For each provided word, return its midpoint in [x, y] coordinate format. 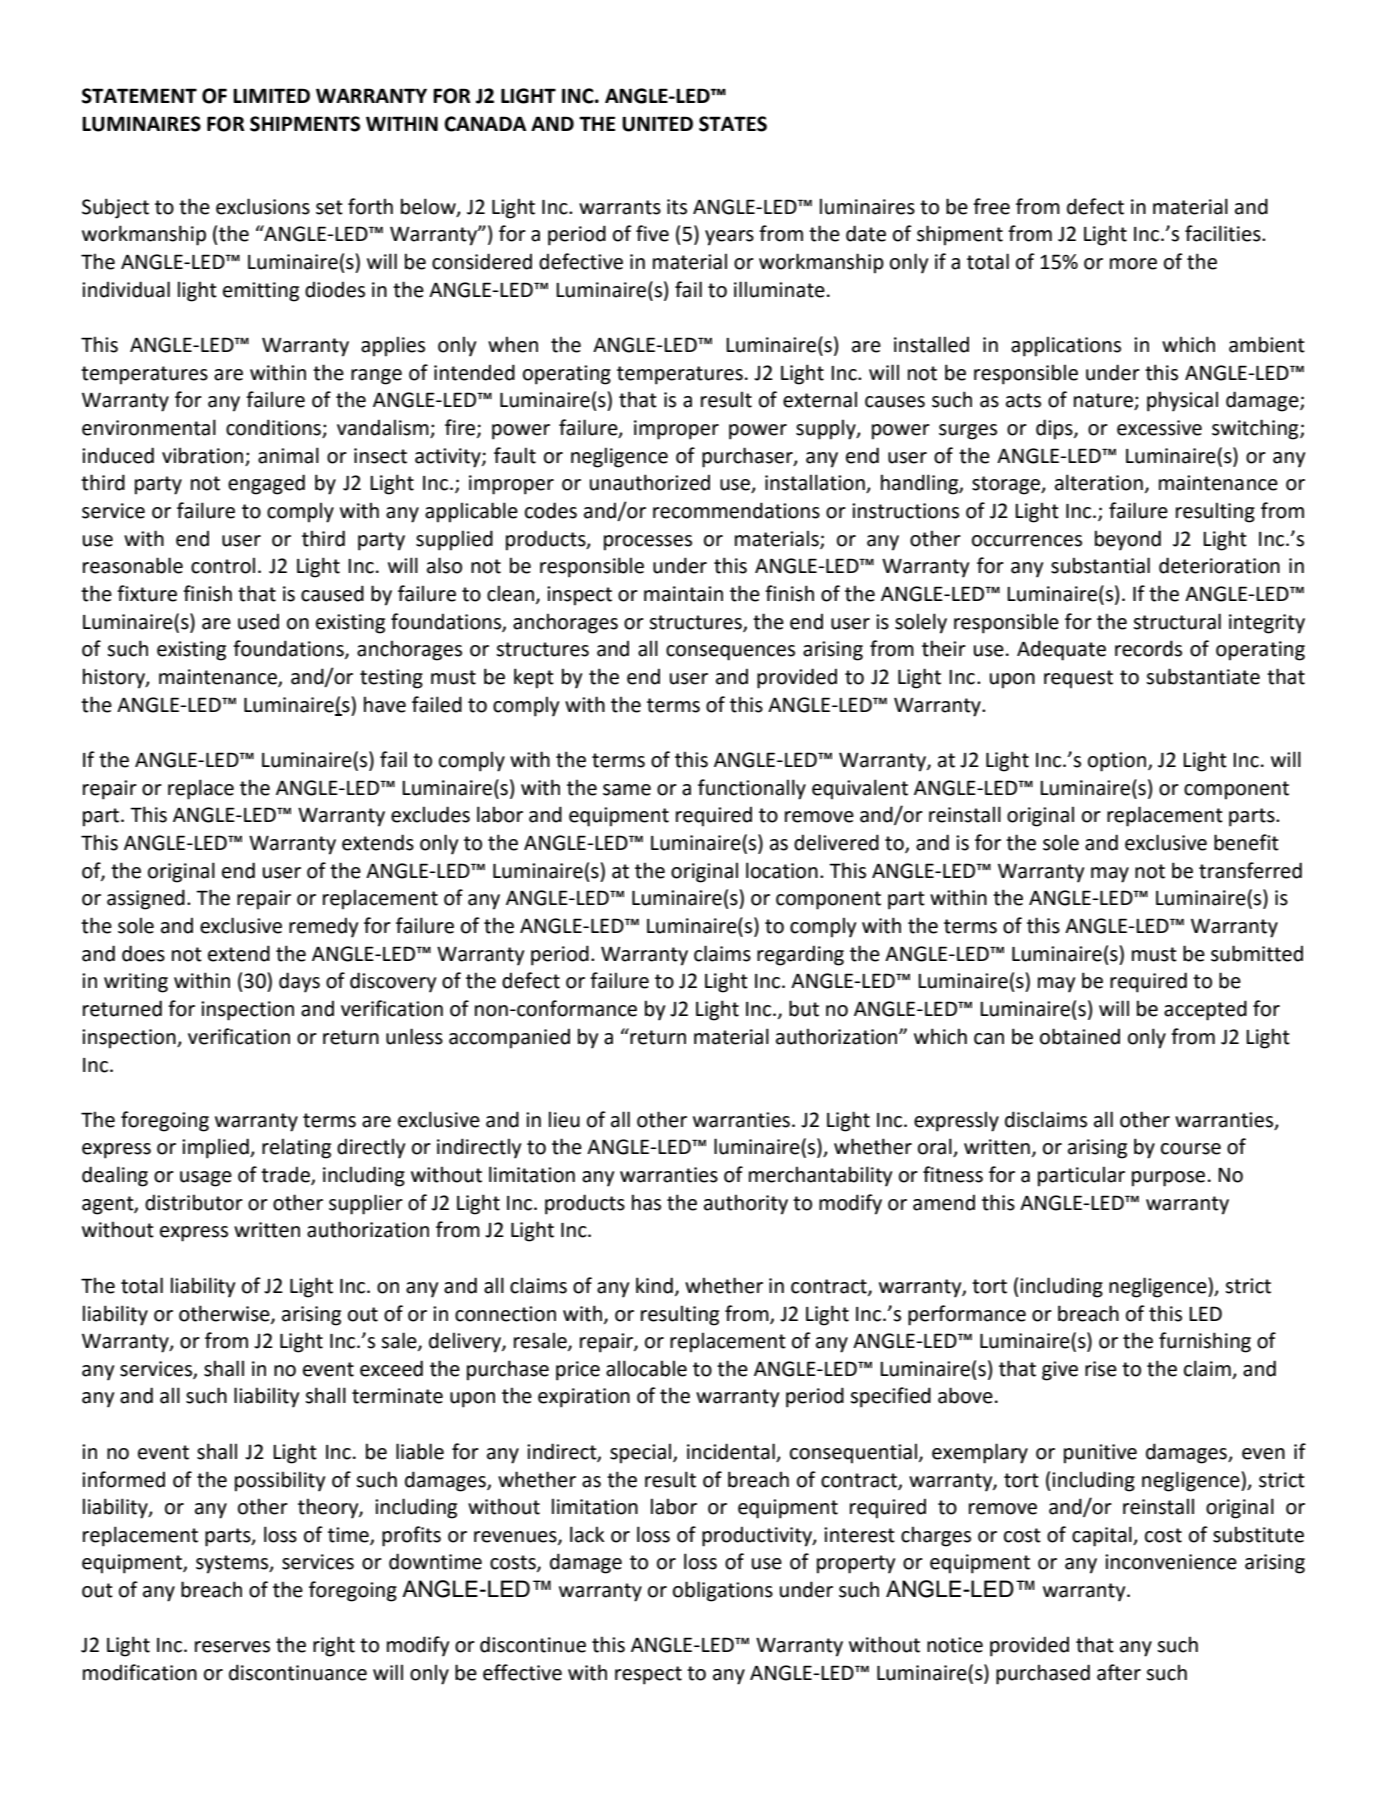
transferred [1250, 870]
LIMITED [271, 95]
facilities [1224, 233]
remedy [323, 928]
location [782, 870]
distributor [194, 1202]
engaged [266, 484]
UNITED [657, 124]
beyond [1128, 540]
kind [654, 1285]
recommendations [736, 510]
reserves [232, 1647]
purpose [1168, 1179]
